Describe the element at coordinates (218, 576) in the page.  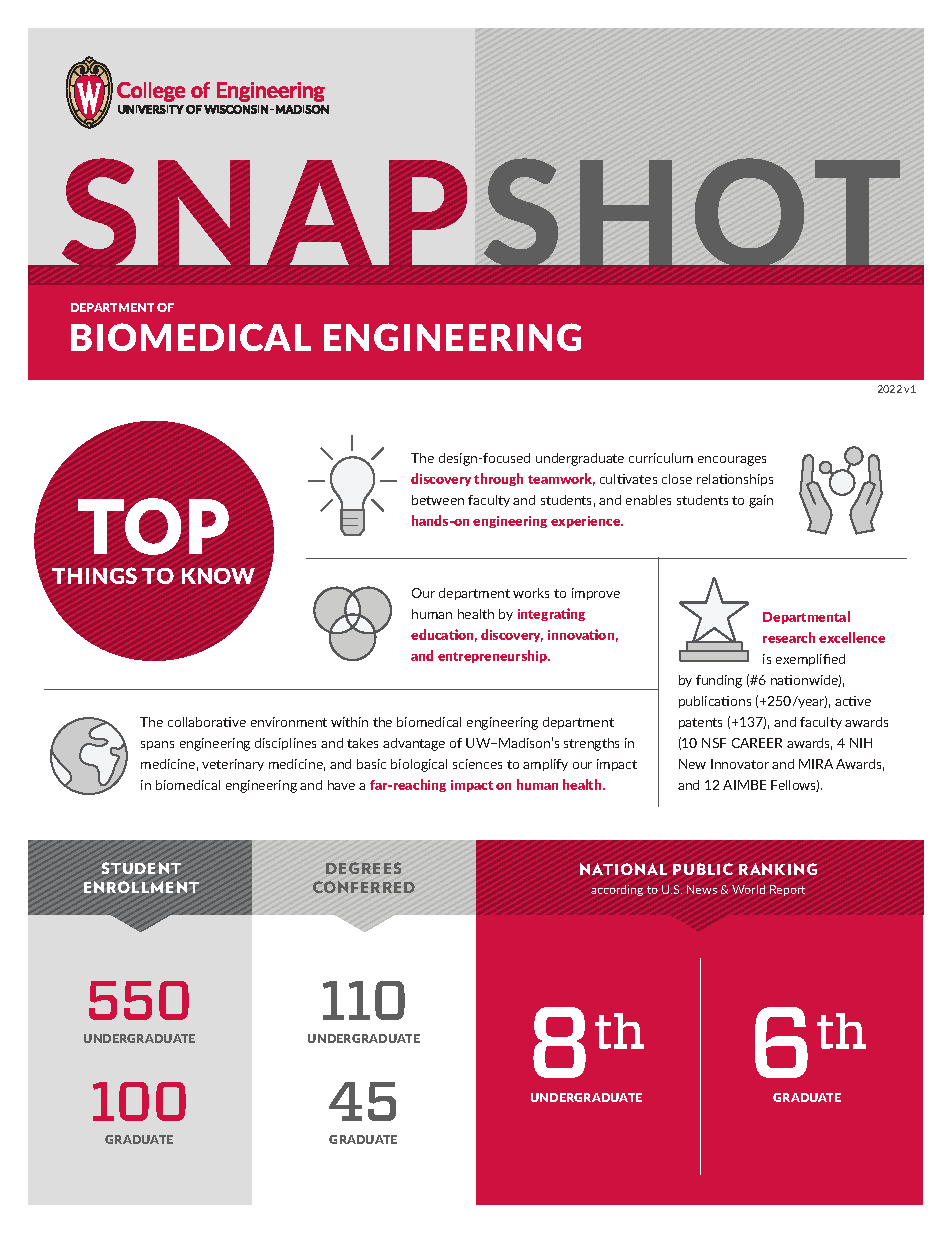
I see `KNOW` at that location.
